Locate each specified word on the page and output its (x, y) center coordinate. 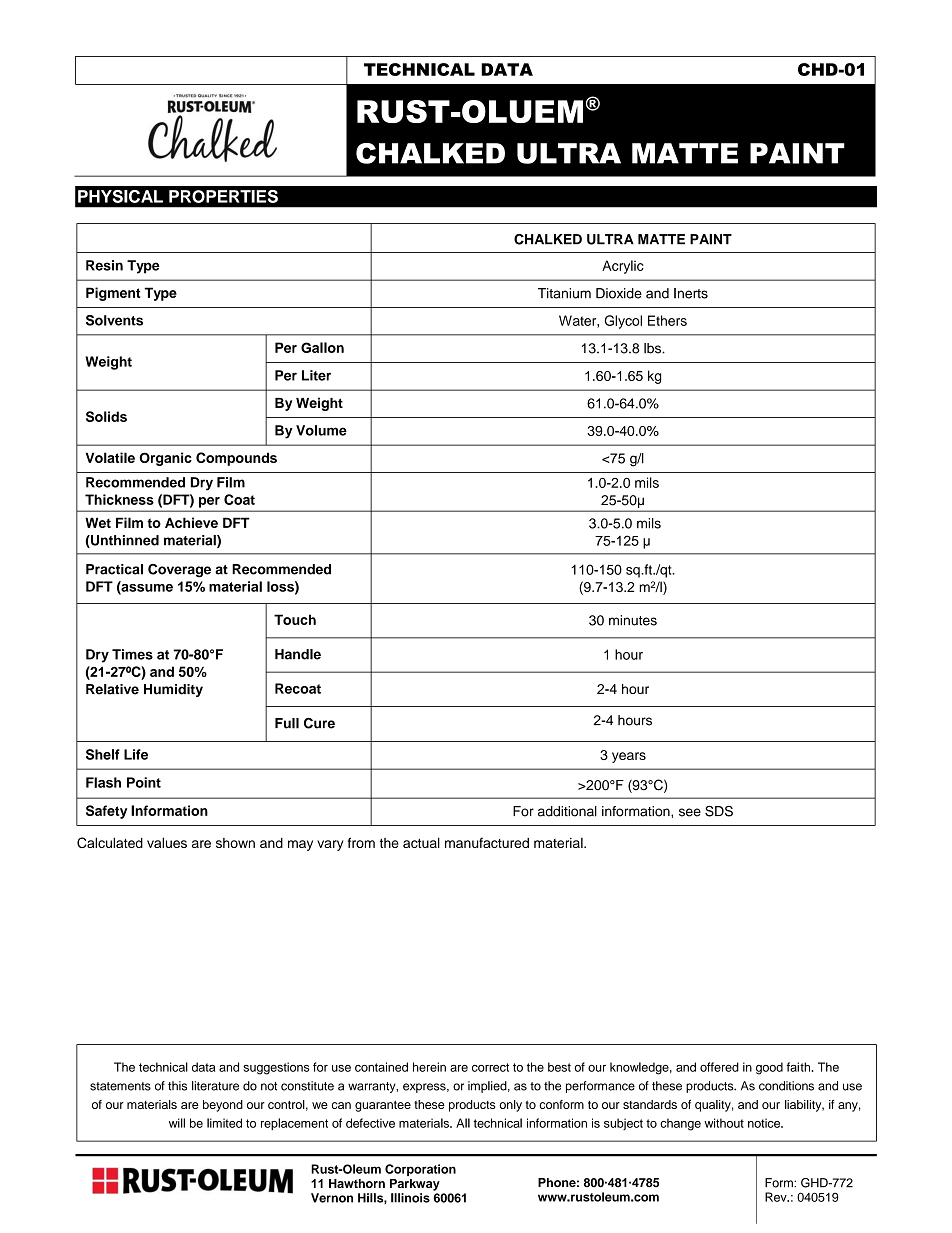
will (177, 1123)
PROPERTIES (223, 196)
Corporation (420, 1170)
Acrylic (623, 267)
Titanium (564, 293)
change (680, 1124)
